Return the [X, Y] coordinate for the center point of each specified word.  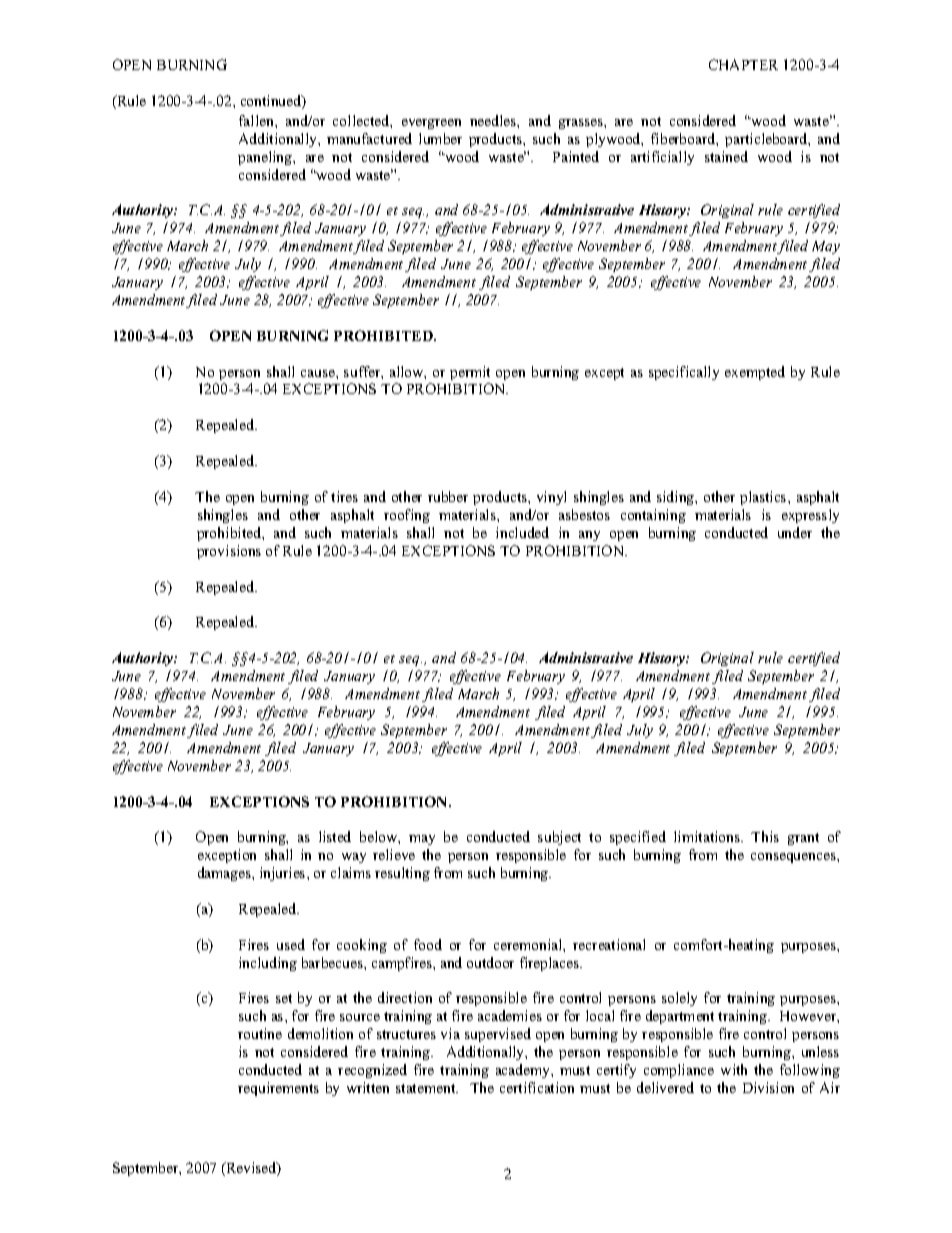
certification [537, 1087]
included [522, 532]
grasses [582, 124]
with [734, 1069]
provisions [229, 552]
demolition [320, 1033]
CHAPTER [743, 64]
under [795, 532]
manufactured [369, 138]
